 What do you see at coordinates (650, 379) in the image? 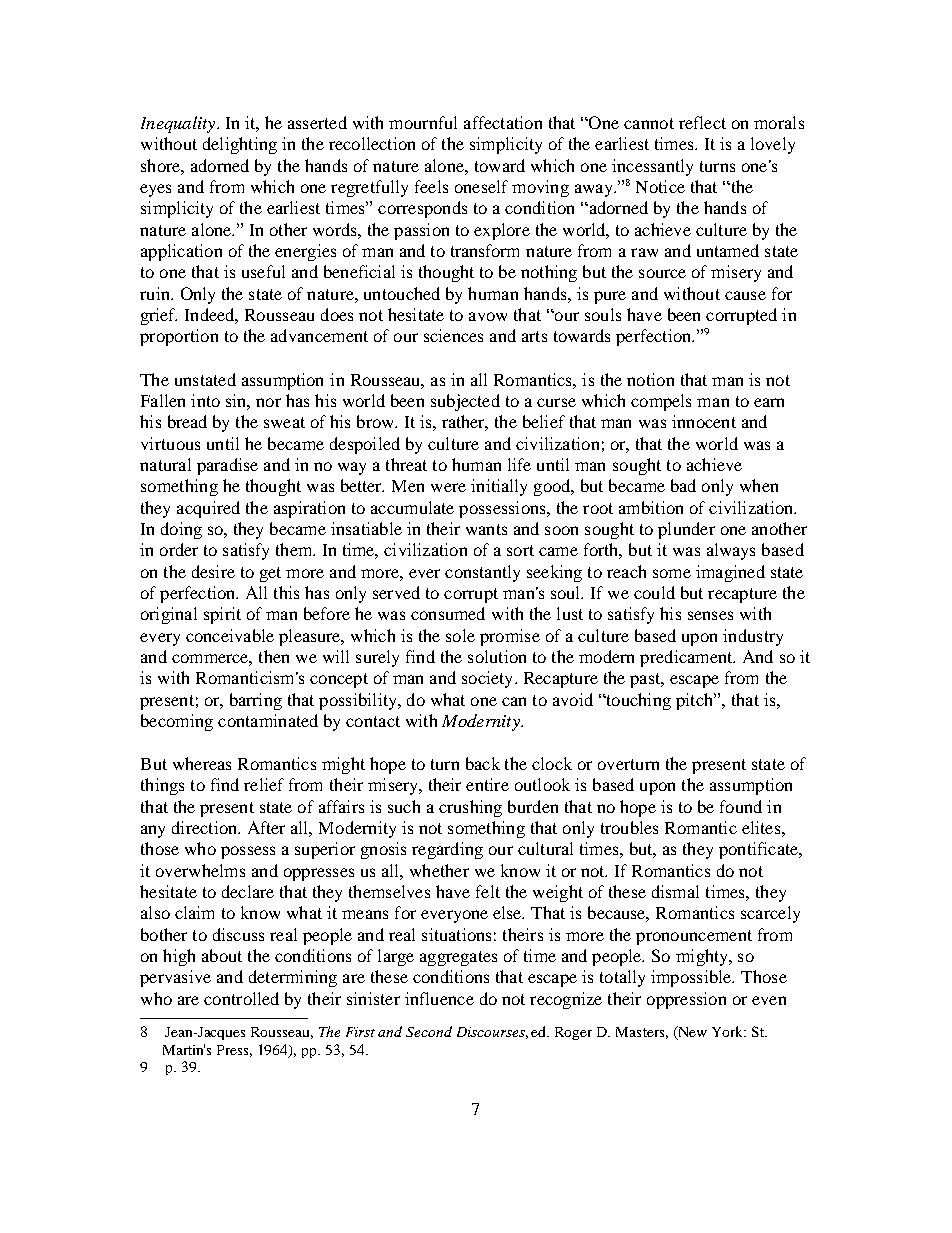
I see `notion` at bounding box center [650, 379].
